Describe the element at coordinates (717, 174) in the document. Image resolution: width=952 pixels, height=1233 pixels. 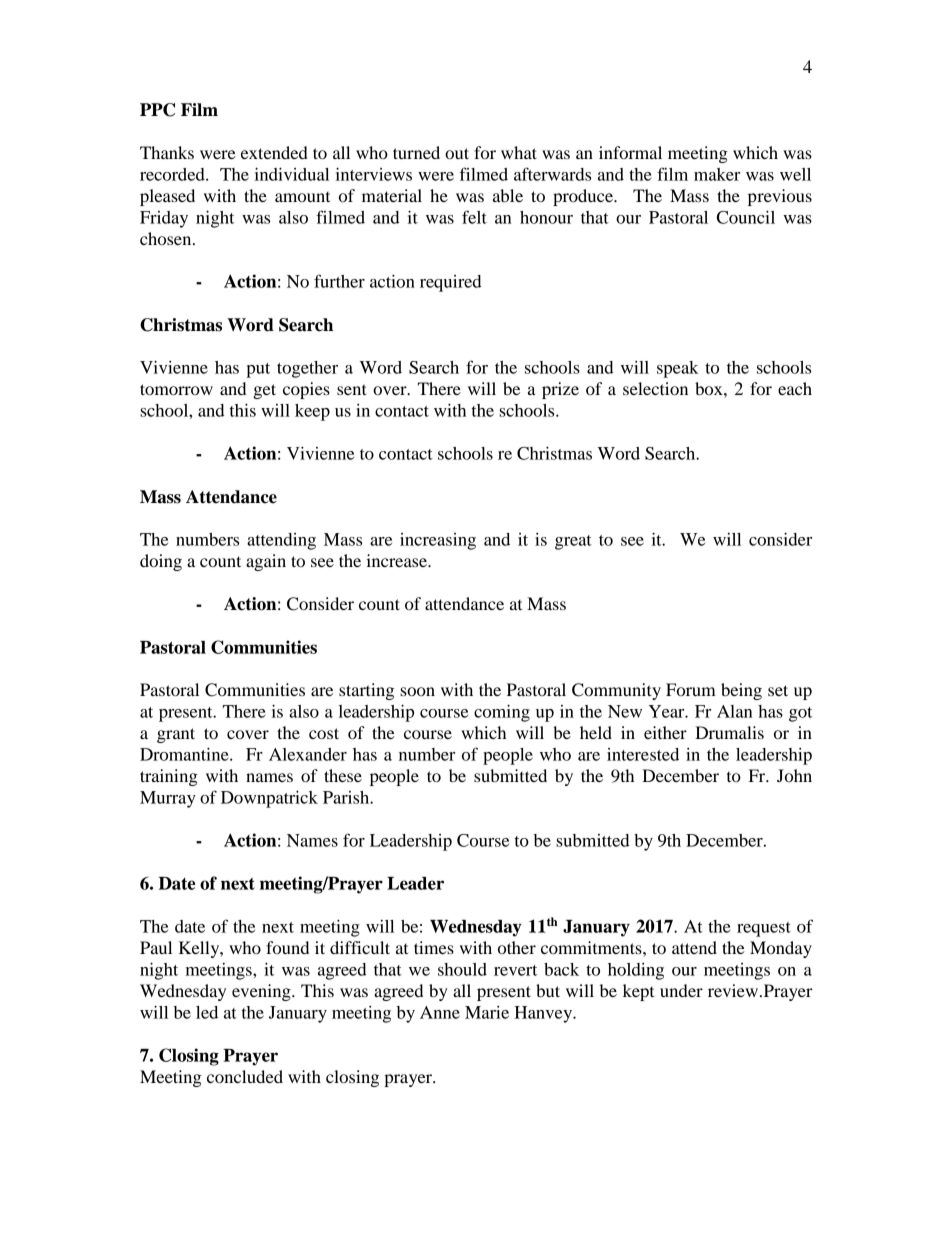
I see `maker` at that location.
